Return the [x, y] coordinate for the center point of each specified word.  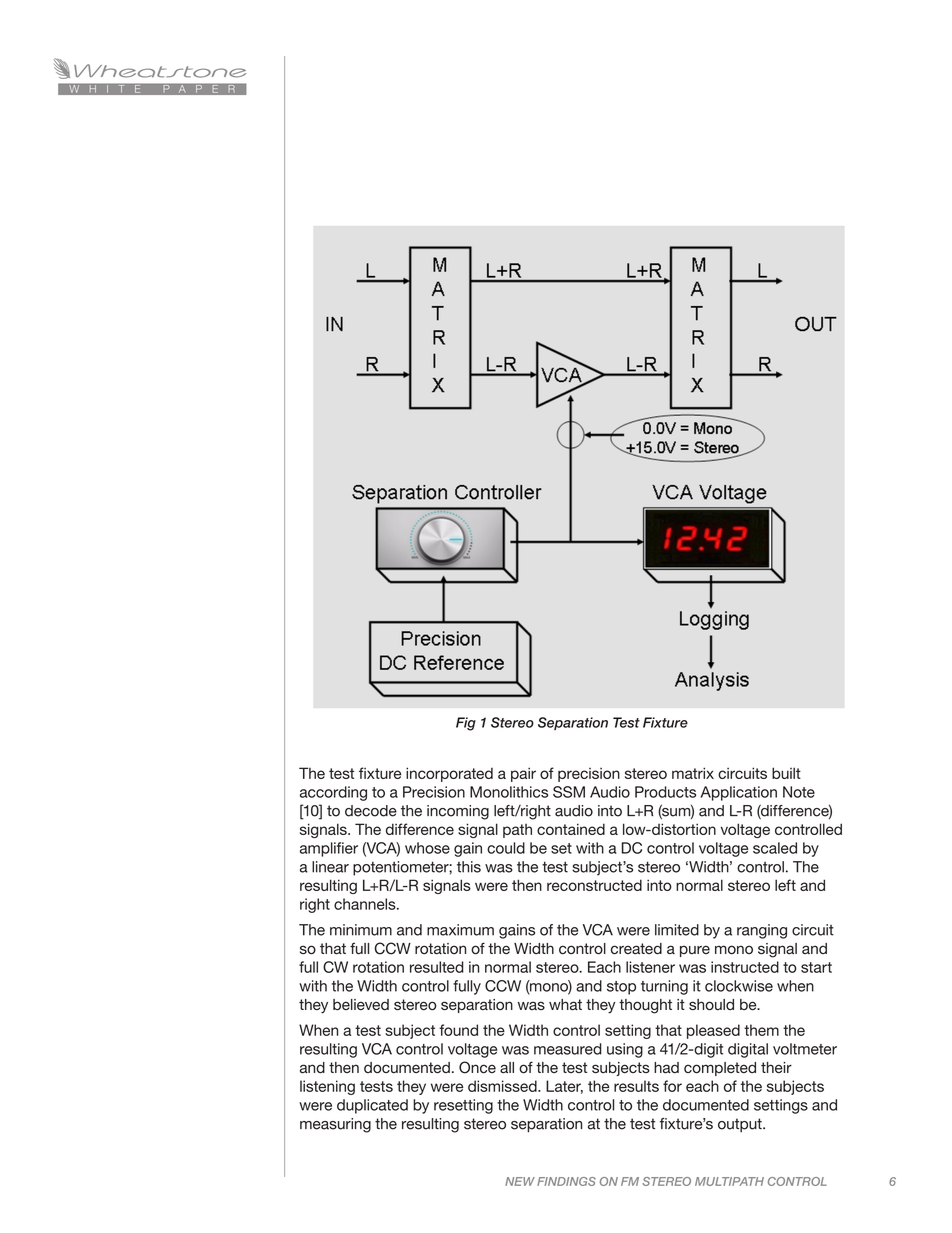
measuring [335, 1125]
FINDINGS [566, 1181]
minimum [361, 930]
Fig [466, 724]
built [786, 773]
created [636, 949]
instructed [745, 967]
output [741, 1125]
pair [523, 774]
